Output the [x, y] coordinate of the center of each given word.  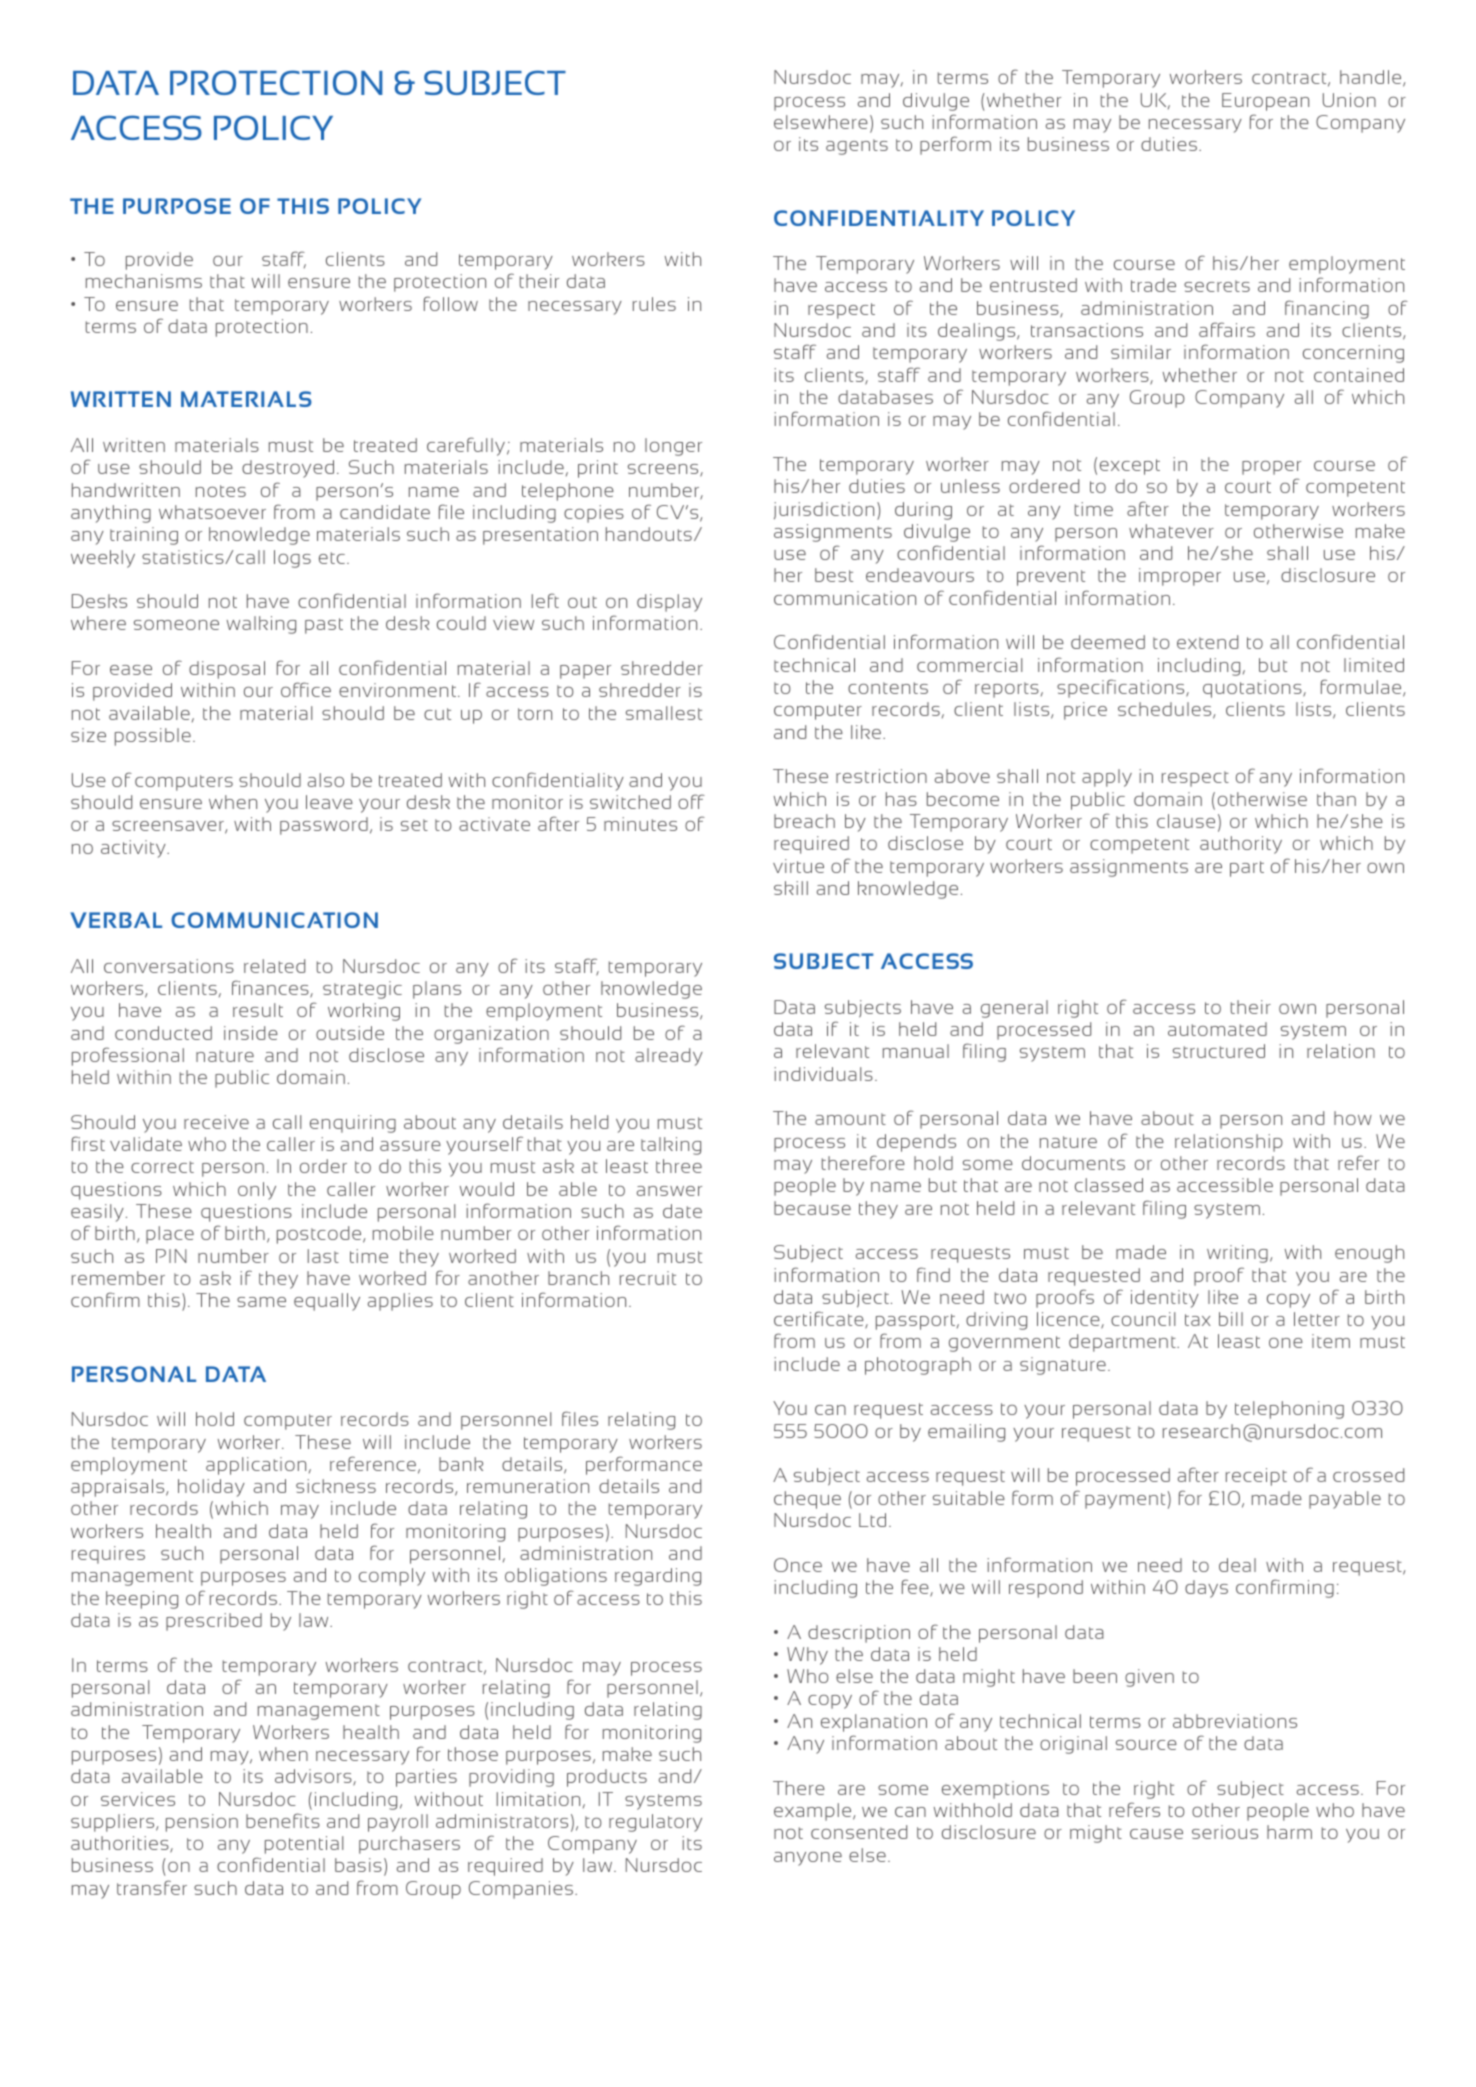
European [1265, 102]
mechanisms [144, 281]
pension [202, 1823]
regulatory [655, 1823]
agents [857, 147]
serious [1225, 1832]
